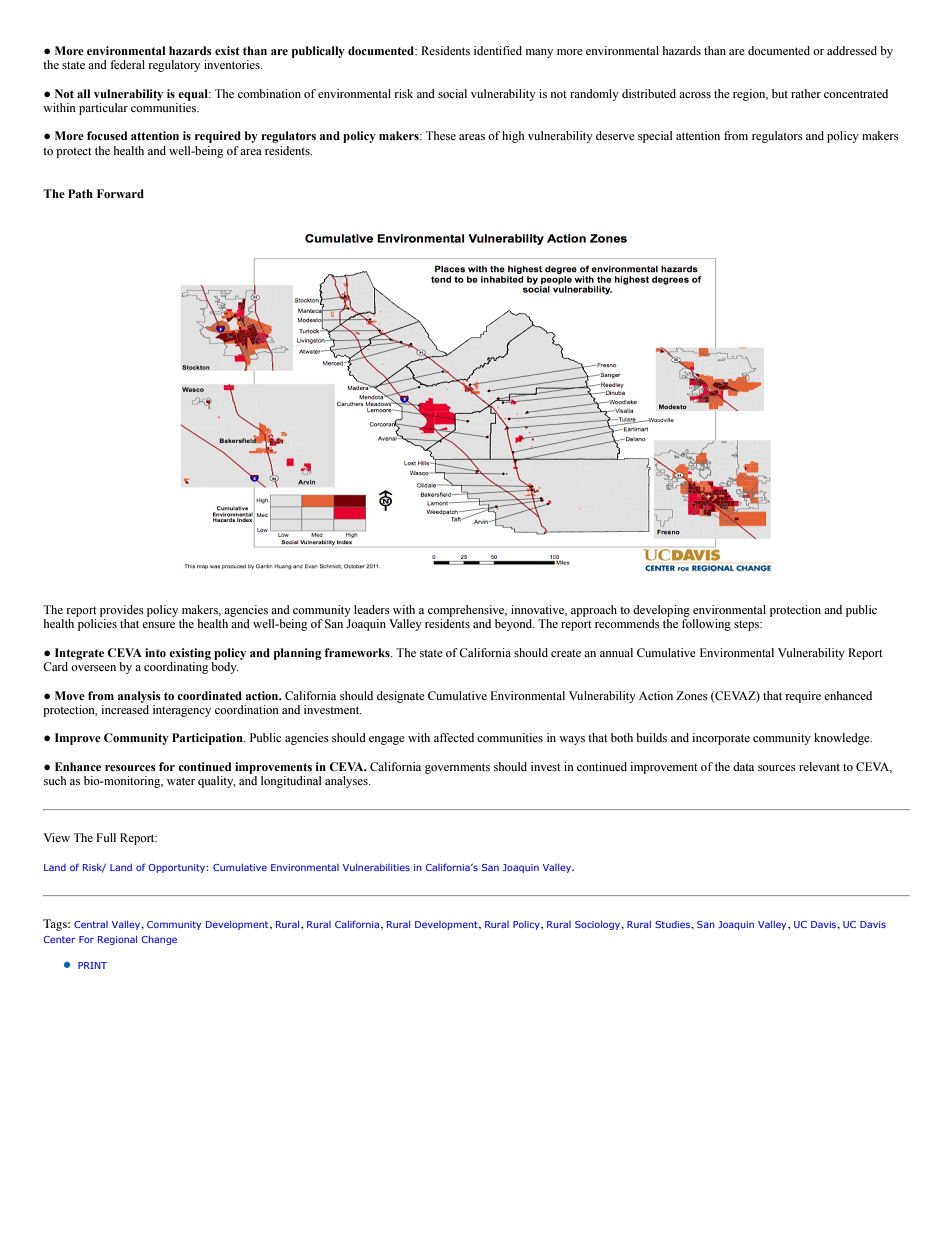 The height and width of the screenshot is (1233, 952). Describe the element at coordinates (452, 93) in the screenshot. I see `social` at that location.
